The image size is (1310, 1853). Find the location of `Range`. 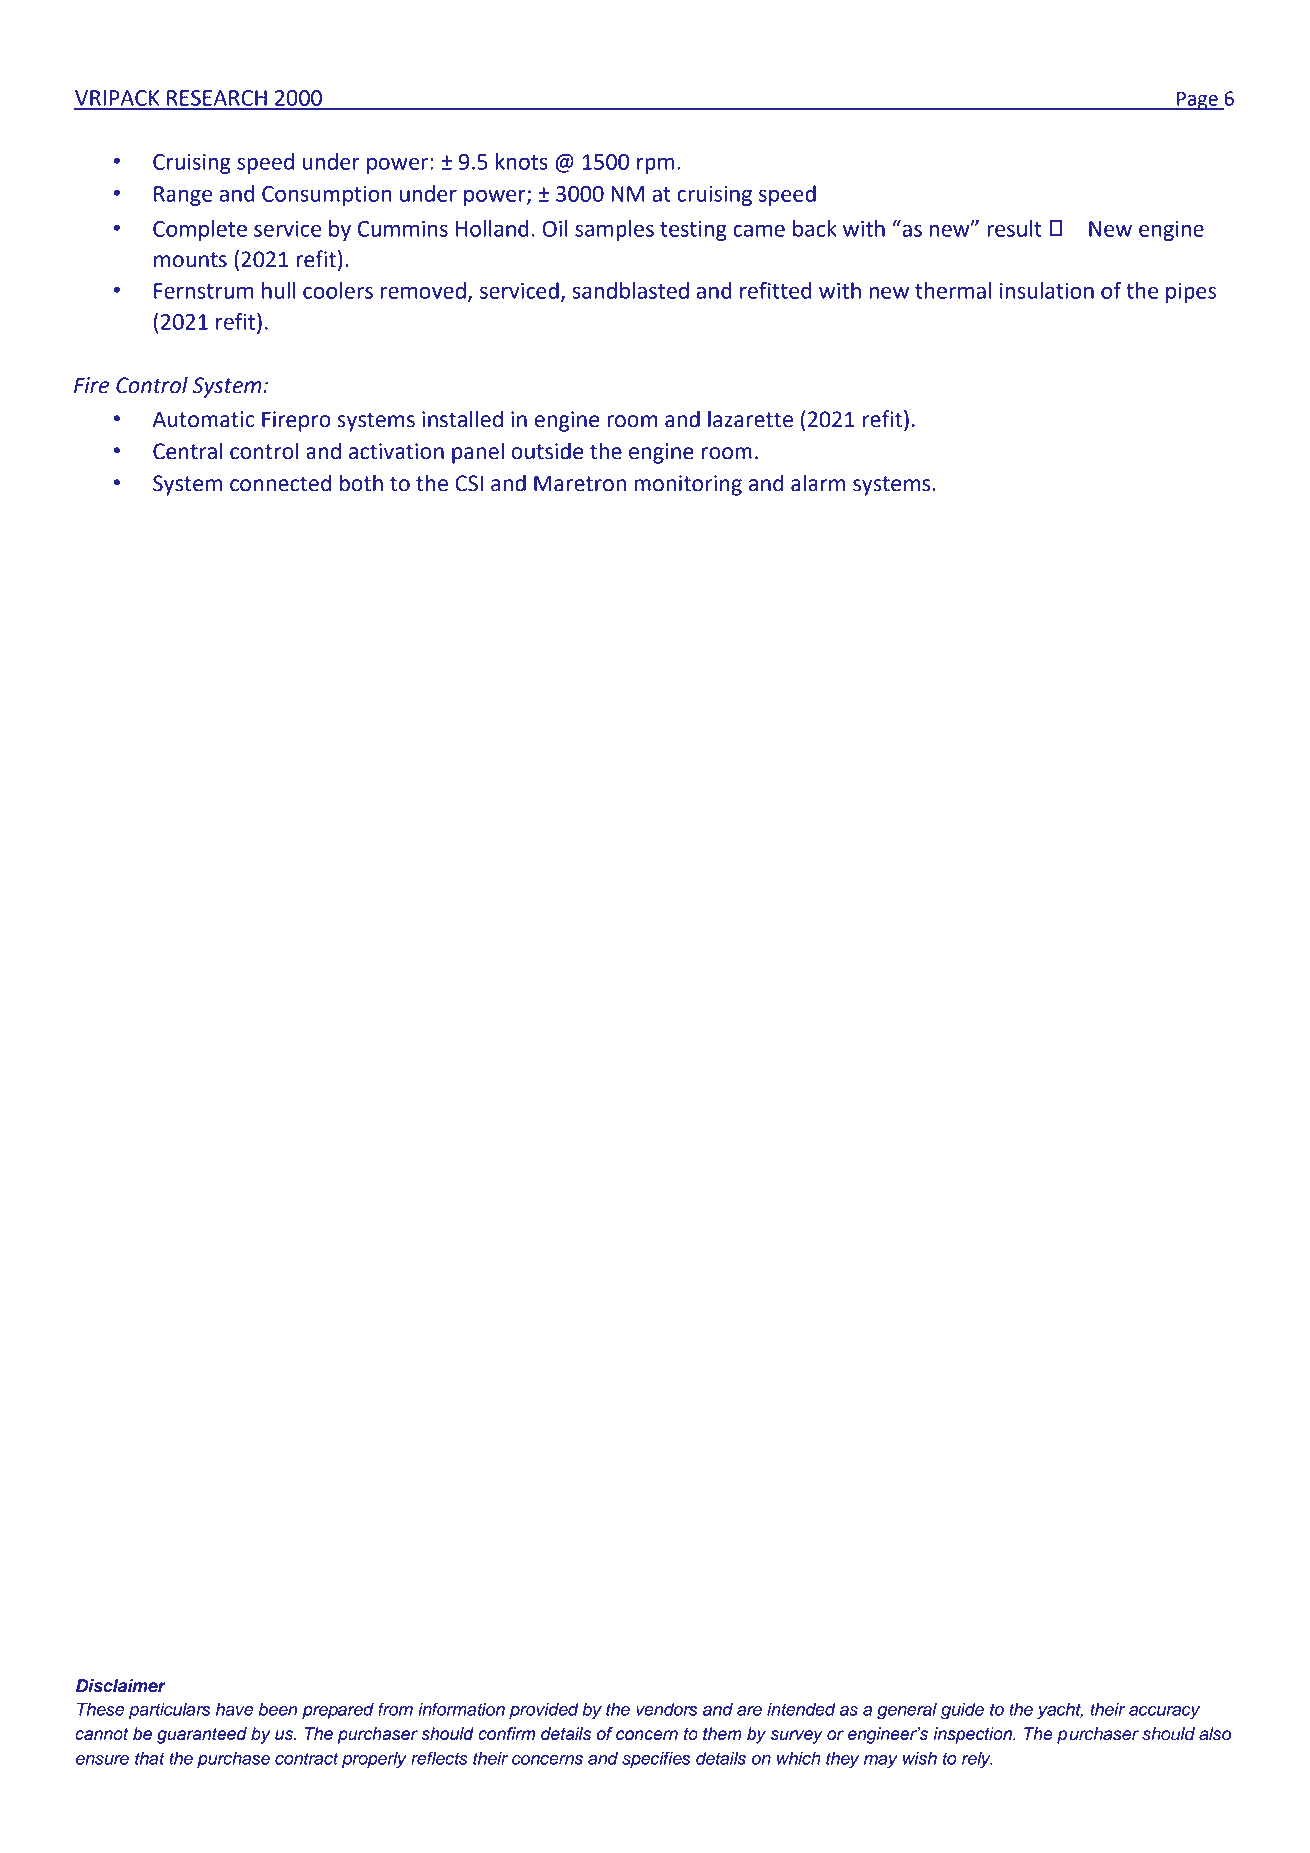

Range is located at coordinates (183, 196).
